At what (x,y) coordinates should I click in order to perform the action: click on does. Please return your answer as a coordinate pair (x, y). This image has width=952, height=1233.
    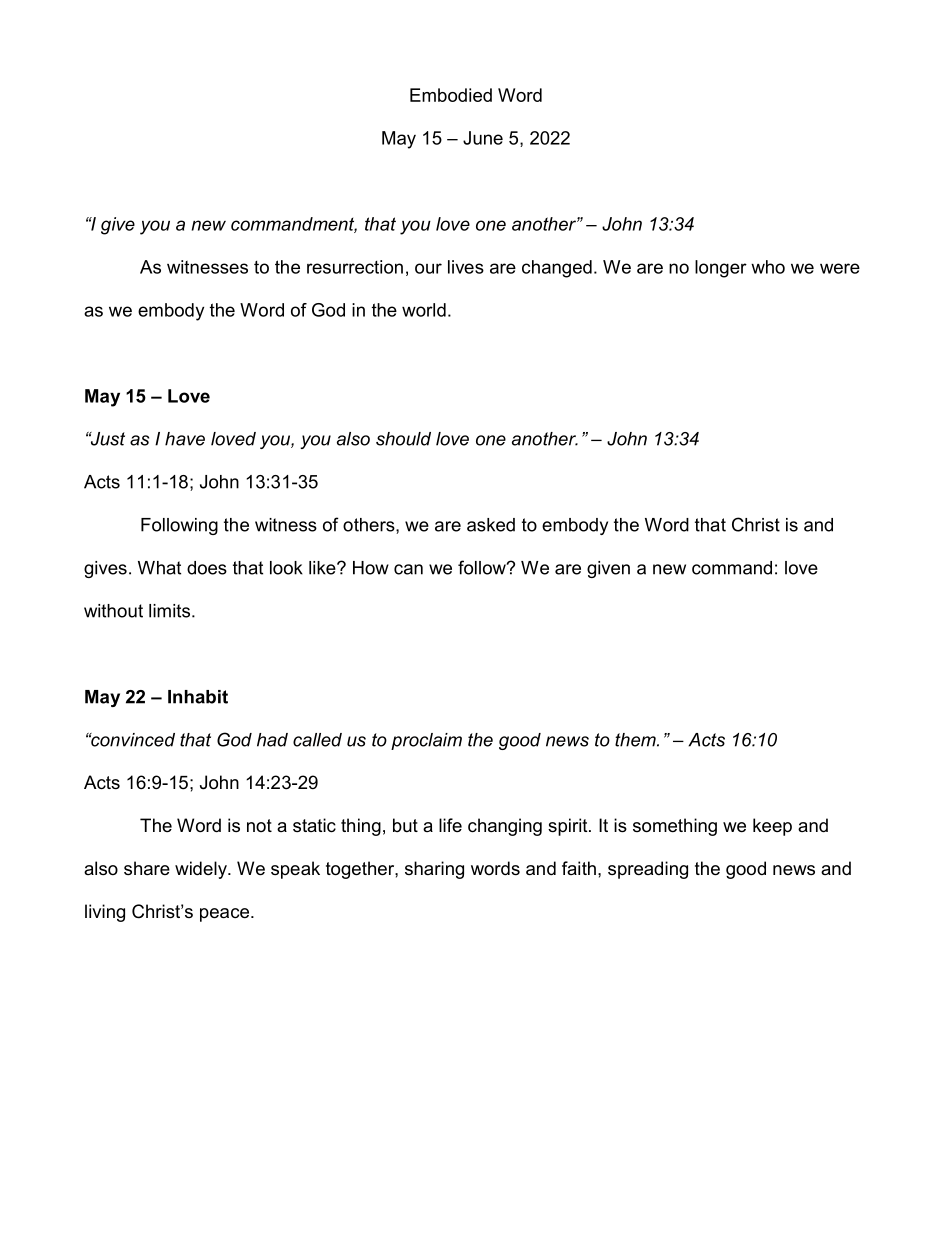
    Looking at the image, I should click on (207, 568).
